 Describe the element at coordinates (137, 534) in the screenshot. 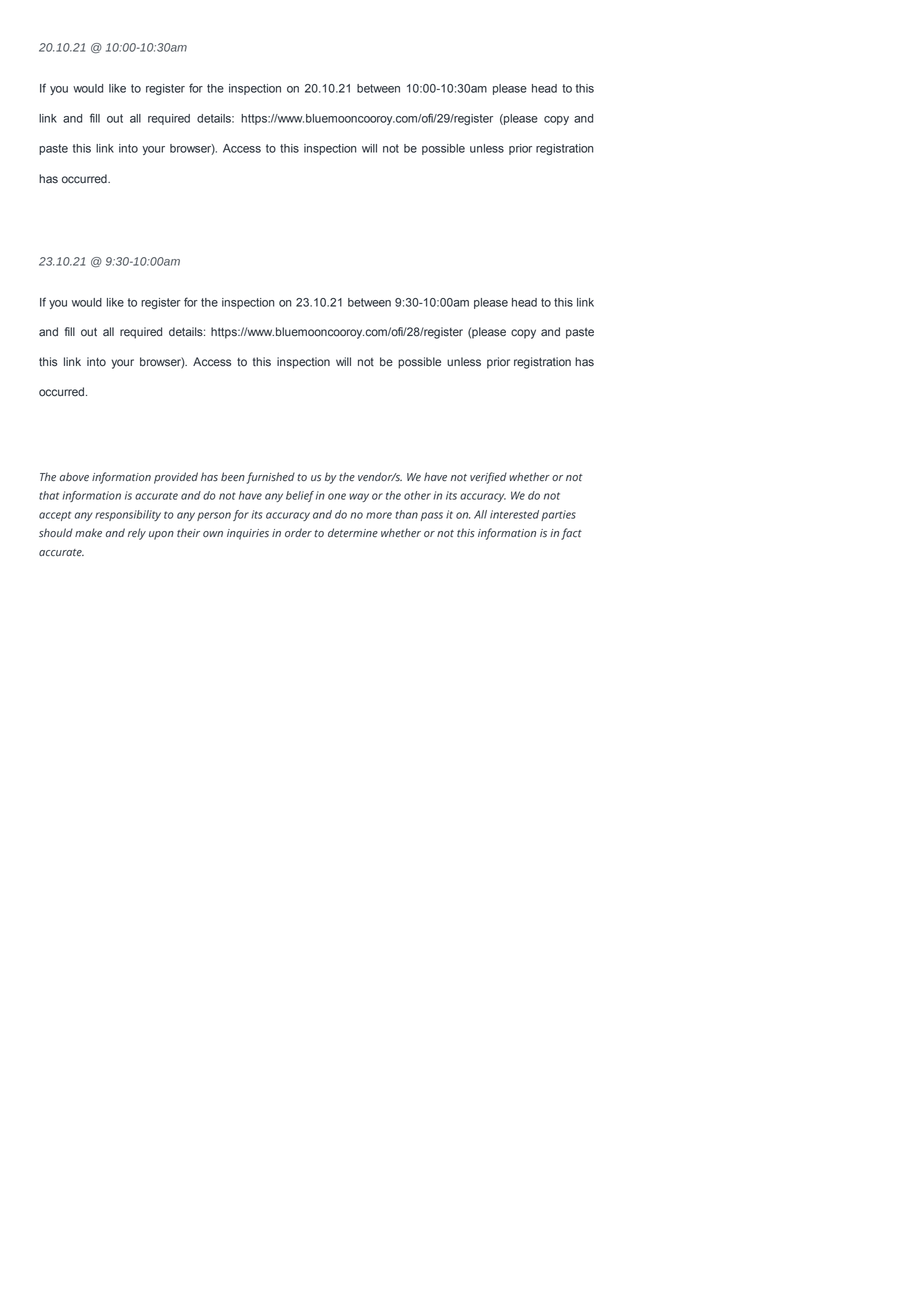

I see `rely` at that location.
